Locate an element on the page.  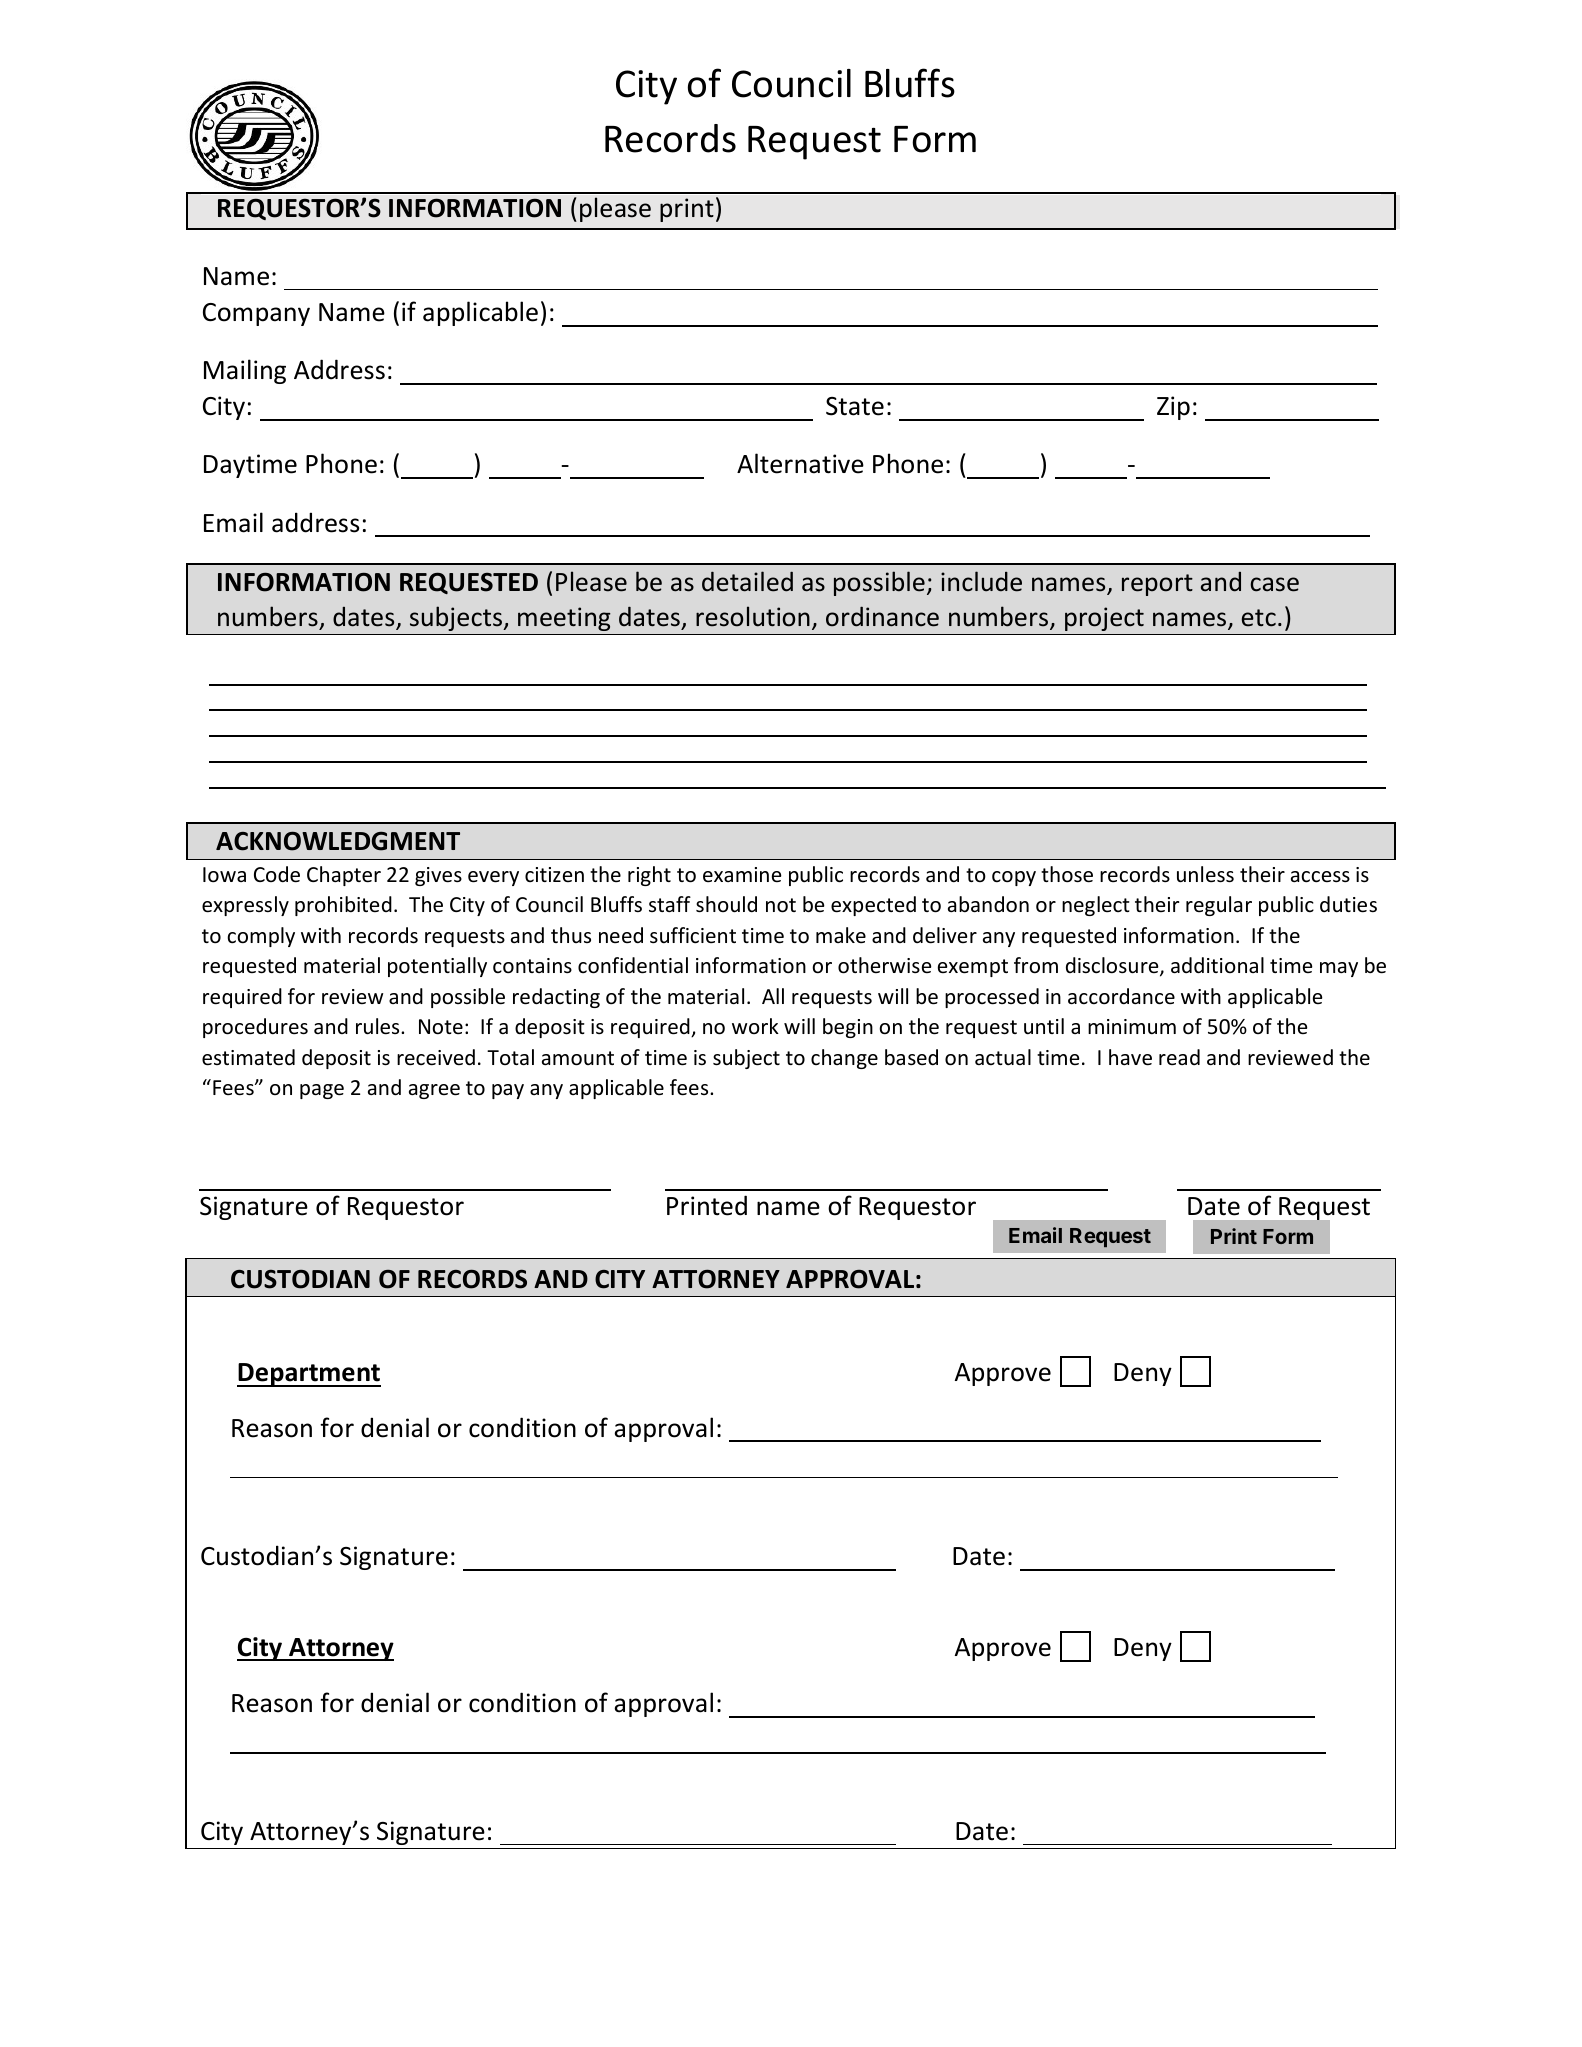
meeting is located at coordinates (564, 619).
